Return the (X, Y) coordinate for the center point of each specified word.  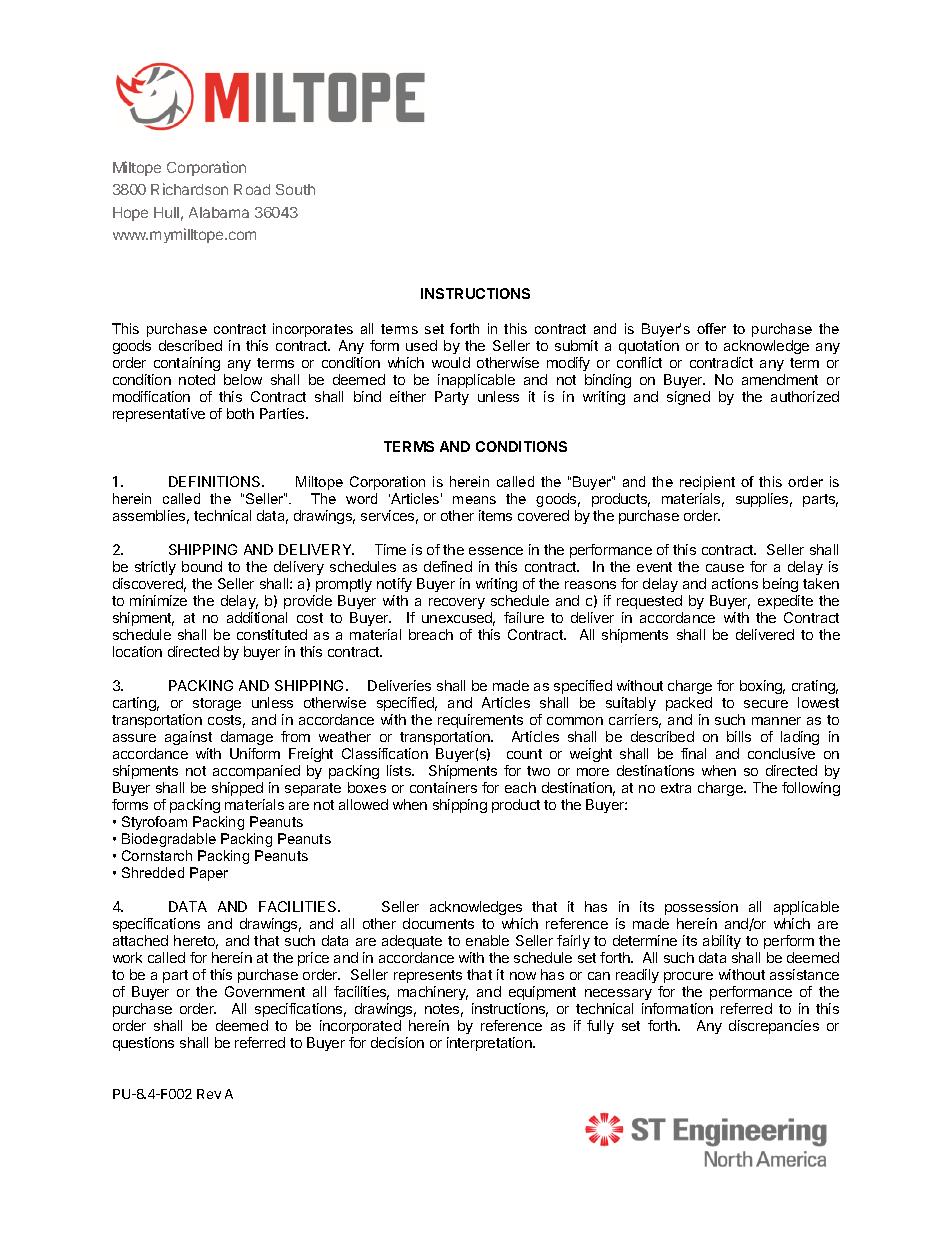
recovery (457, 603)
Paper (209, 874)
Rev (209, 1094)
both (240, 413)
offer (711, 328)
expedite (785, 602)
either (408, 396)
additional (257, 617)
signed (688, 398)
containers (443, 787)
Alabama (219, 212)
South (295, 189)
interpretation (490, 1044)
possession (701, 908)
